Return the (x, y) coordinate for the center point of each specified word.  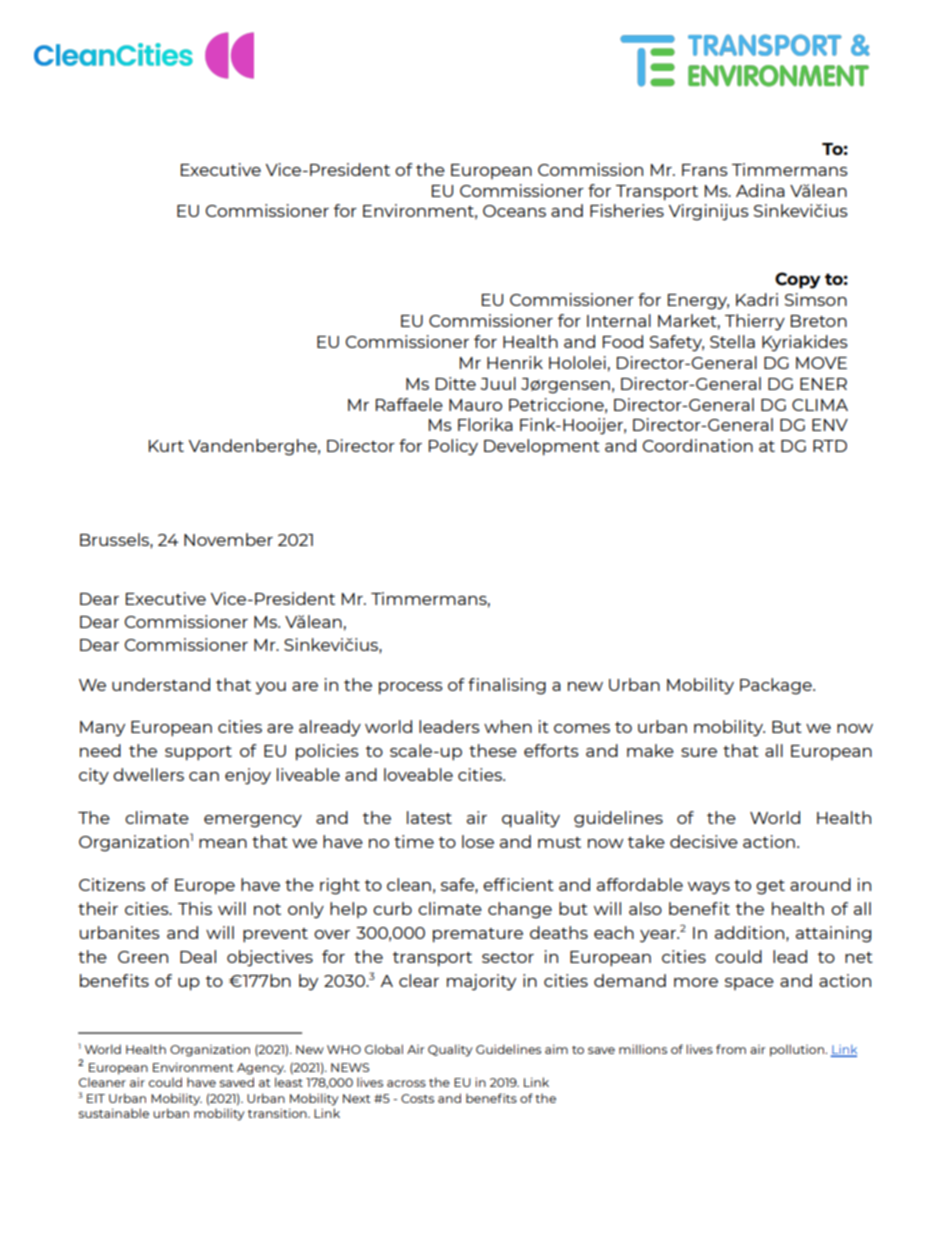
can (204, 776)
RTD (830, 446)
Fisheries (627, 210)
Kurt (166, 446)
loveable (418, 774)
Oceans (514, 211)
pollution (798, 1050)
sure (699, 752)
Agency (261, 1069)
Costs (417, 1098)
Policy (453, 447)
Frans (705, 170)
